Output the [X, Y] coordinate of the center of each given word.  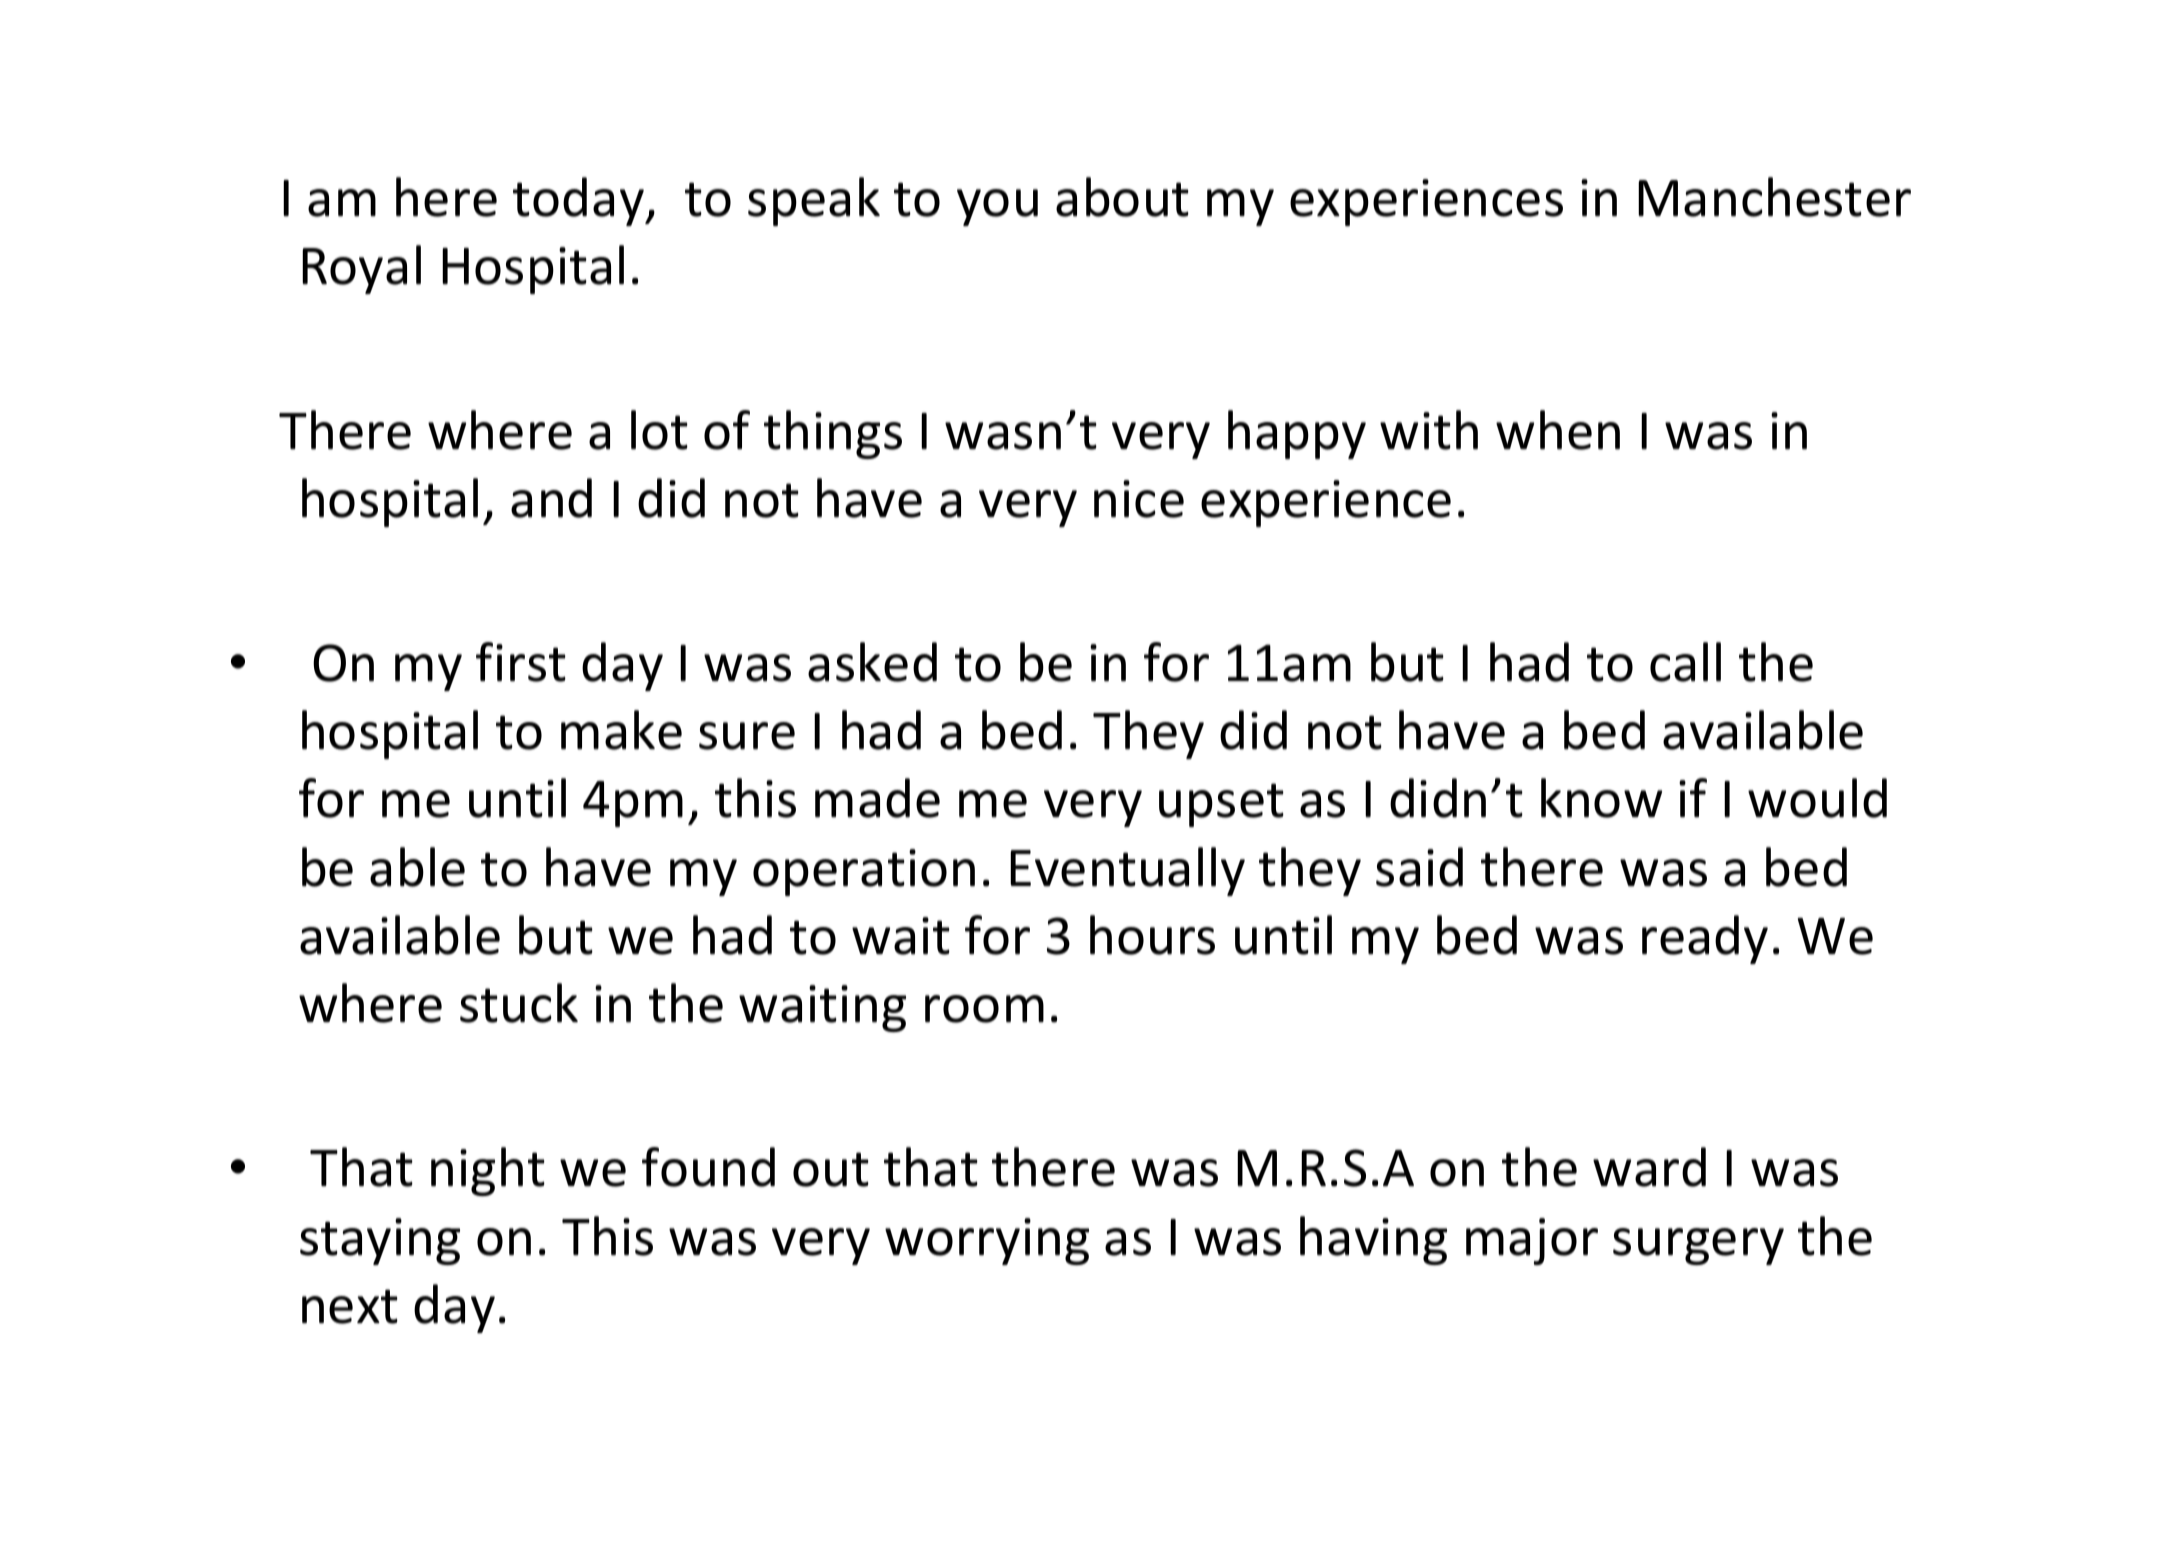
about [1122, 197]
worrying [987, 1241]
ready [1705, 939]
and [551, 498]
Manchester [1774, 197]
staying [380, 1241]
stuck [519, 1003]
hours [1152, 935]
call [1685, 662]
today [579, 201]
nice [1139, 499]
